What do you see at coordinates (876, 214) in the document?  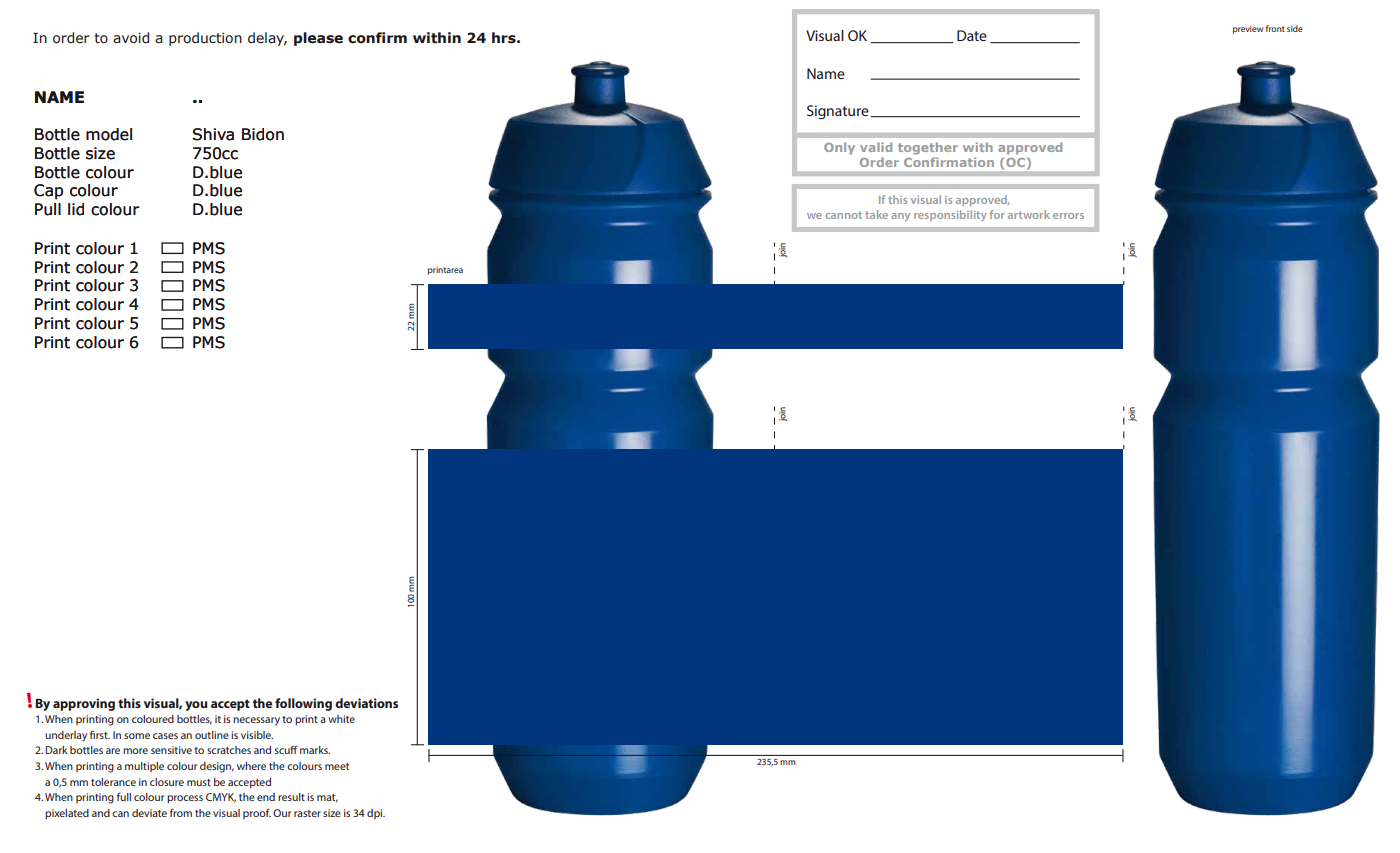 I see `take` at bounding box center [876, 214].
